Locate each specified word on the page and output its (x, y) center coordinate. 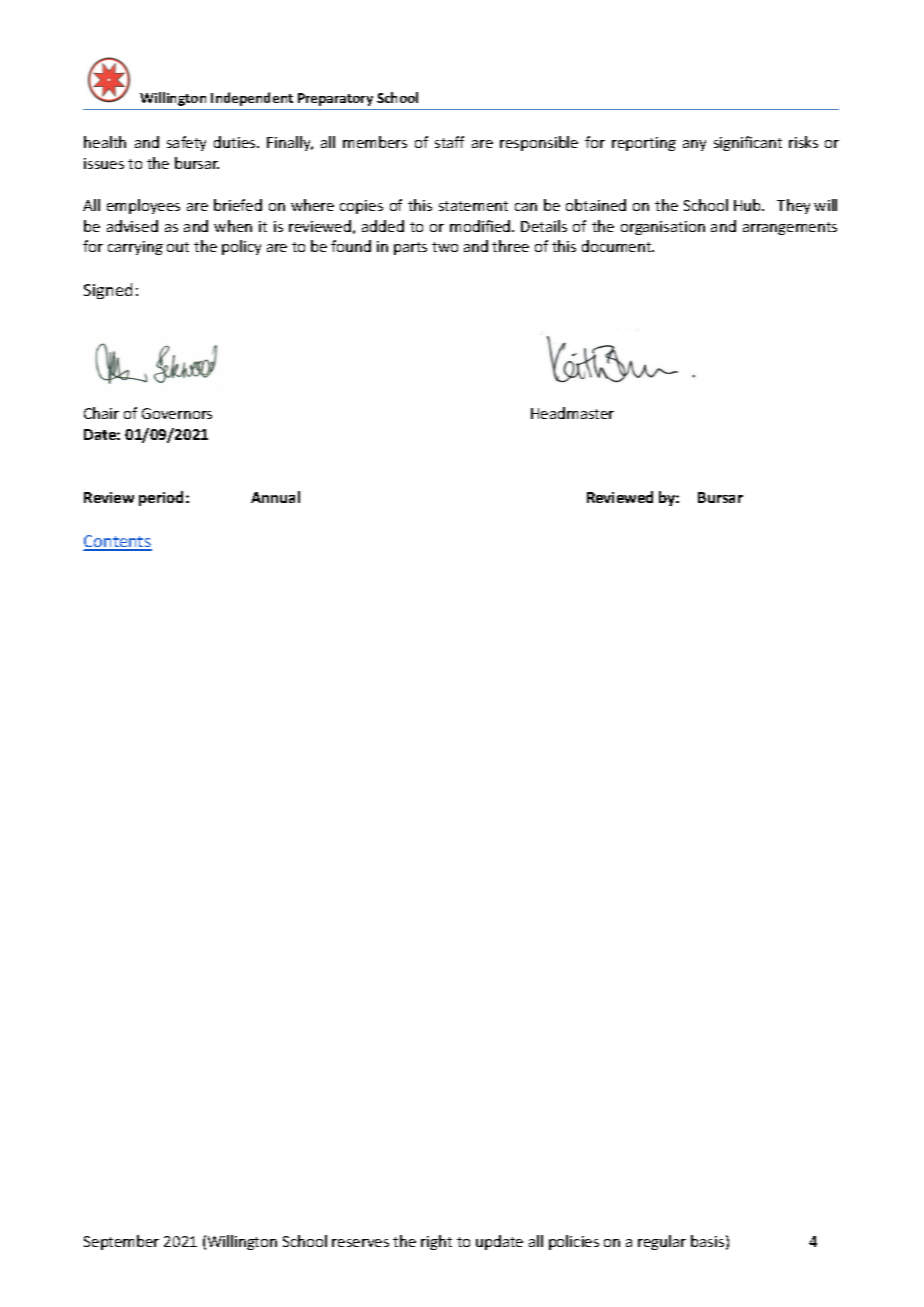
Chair (101, 413)
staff (449, 142)
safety (186, 143)
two (445, 247)
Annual (275, 497)
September (121, 1242)
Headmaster (572, 413)
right (436, 1242)
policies (574, 1242)
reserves (360, 1243)
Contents (118, 542)
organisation (663, 228)
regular (662, 1242)
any (694, 145)
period (163, 498)
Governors (177, 413)
